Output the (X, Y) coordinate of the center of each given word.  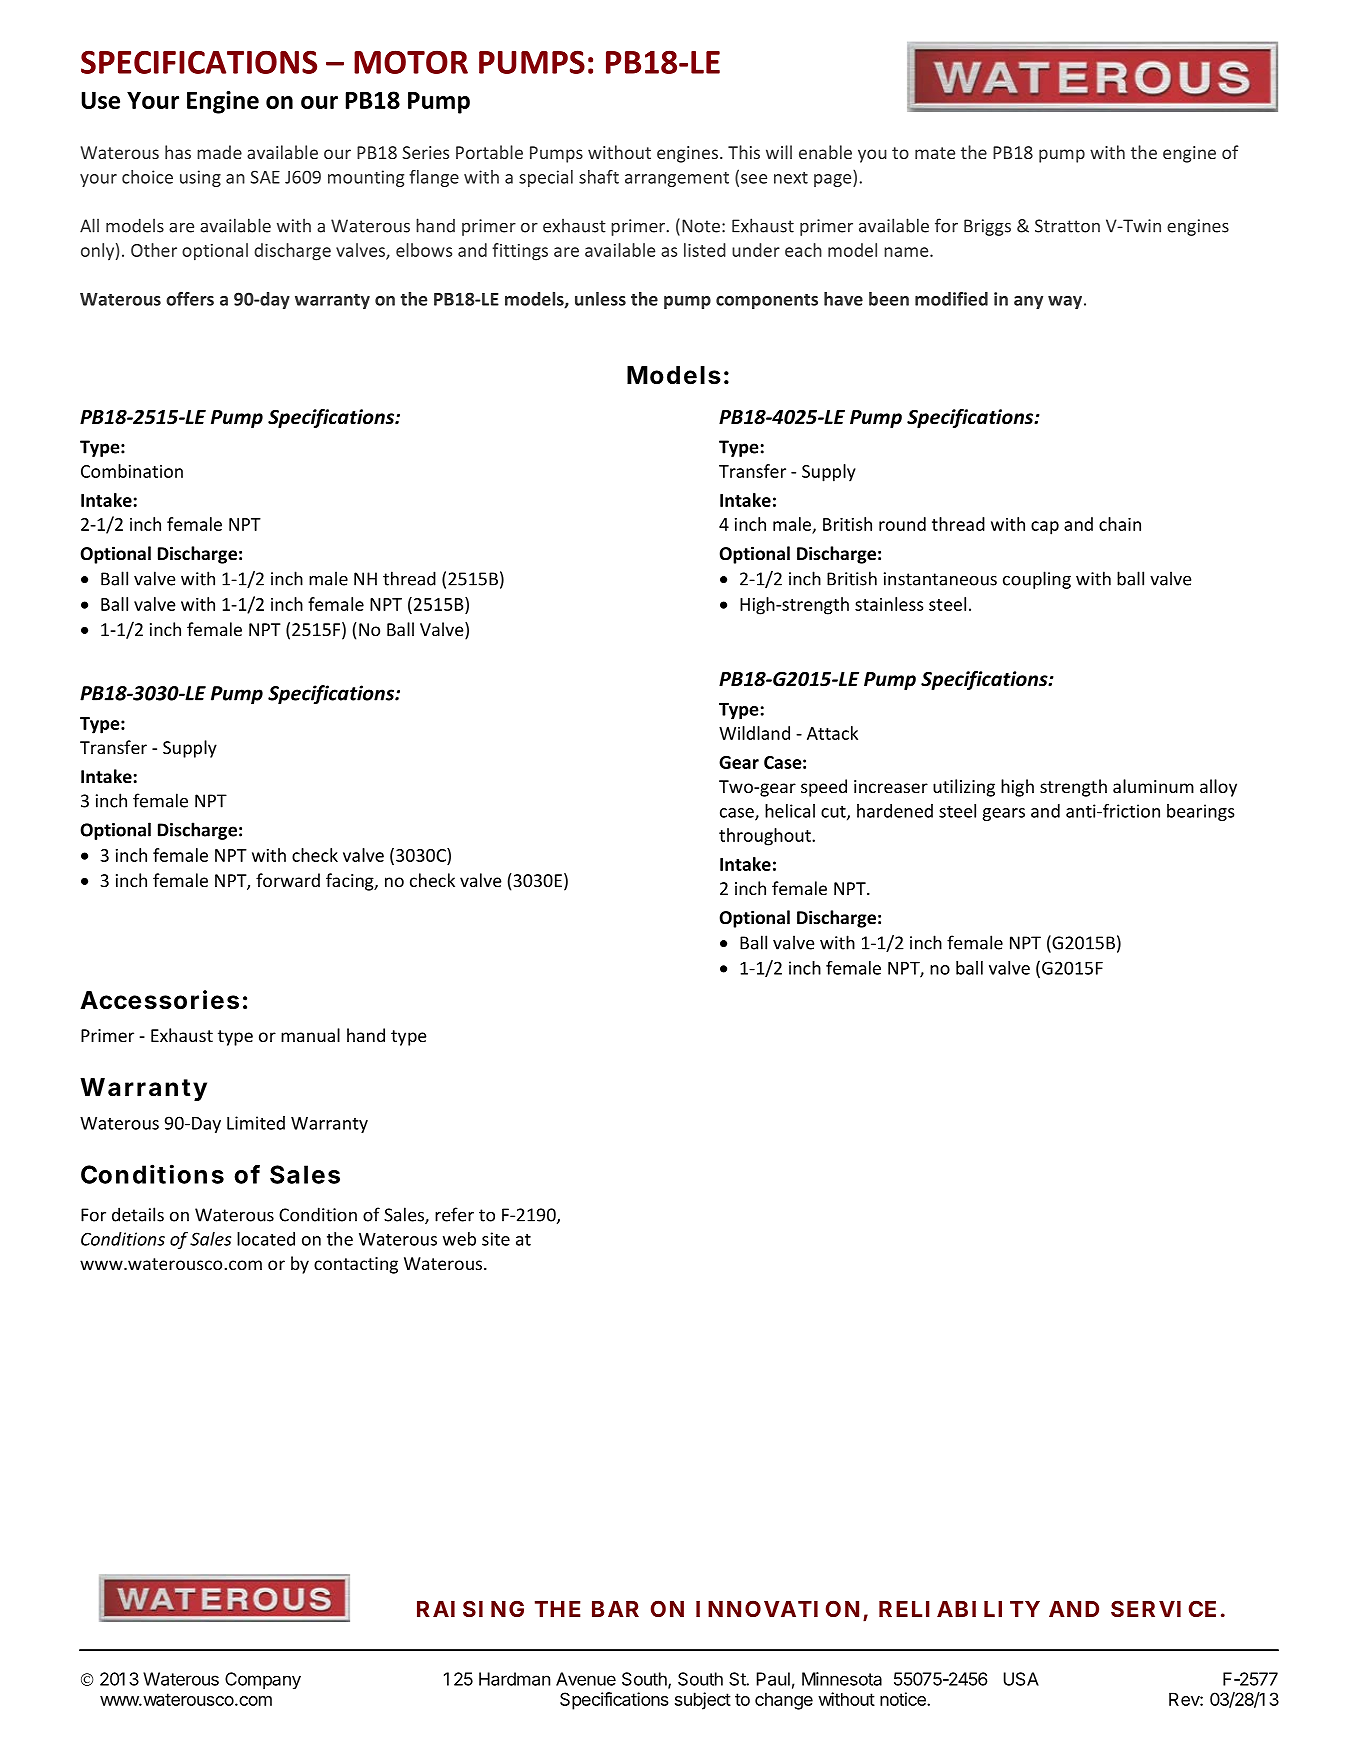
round (902, 524)
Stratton (1067, 226)
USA (1021, 1679)
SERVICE (1163, 1608)
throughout (766, 837)
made (219, 152)
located (266, 1239)
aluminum (1153, 786)
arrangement (677, 179)
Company (263, 1680)
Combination (132, 471)
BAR (615, 1609)
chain (1120, 524)
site (496, 1239)
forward (288, 880)
